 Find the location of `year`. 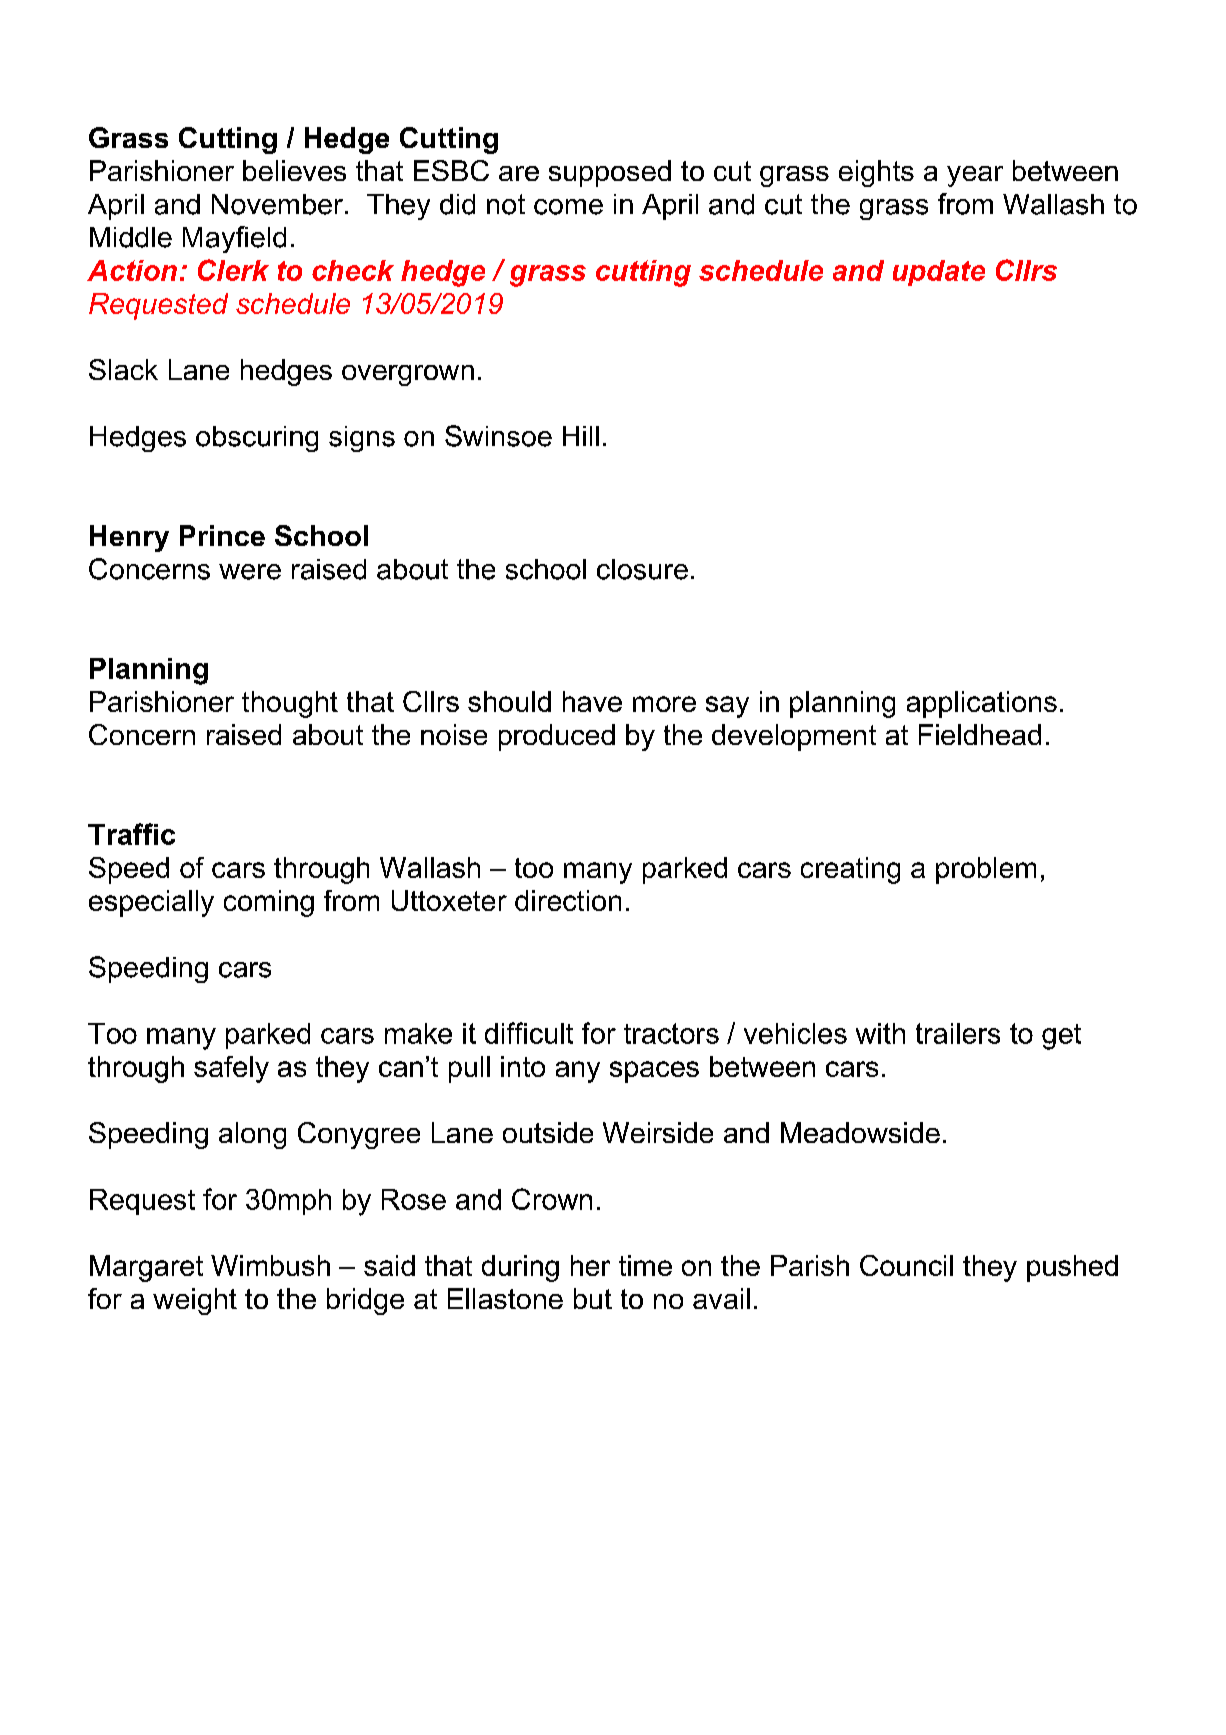

year is located at coordinates (975, 176).
